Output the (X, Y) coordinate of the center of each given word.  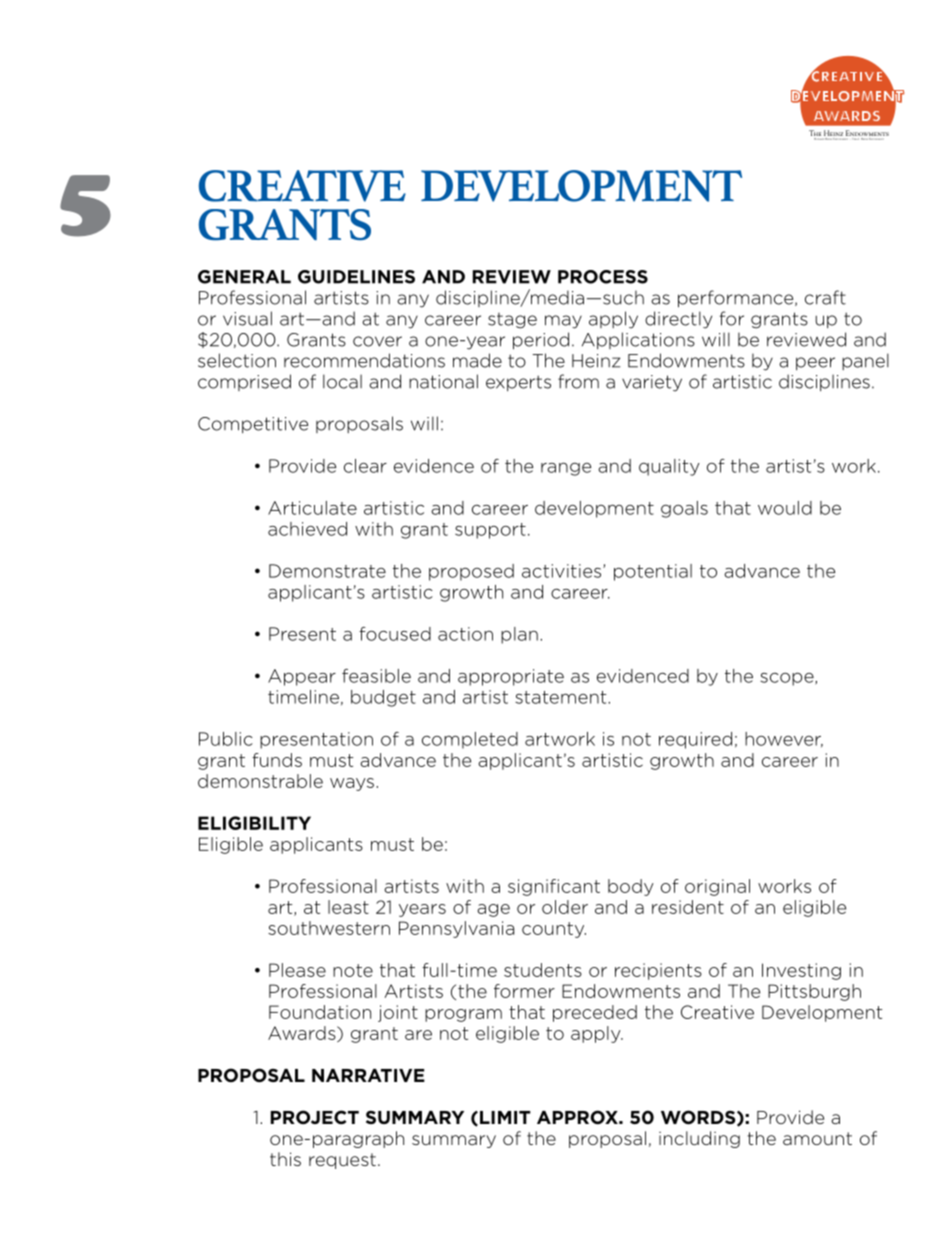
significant (554, 887)
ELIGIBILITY (254, 823)
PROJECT (315, 1117)
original (717, 887)
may (563, 322)
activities (563, 571)
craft (825, 297)
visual (247, 318)
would (785, 508)
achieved (307, 529)
